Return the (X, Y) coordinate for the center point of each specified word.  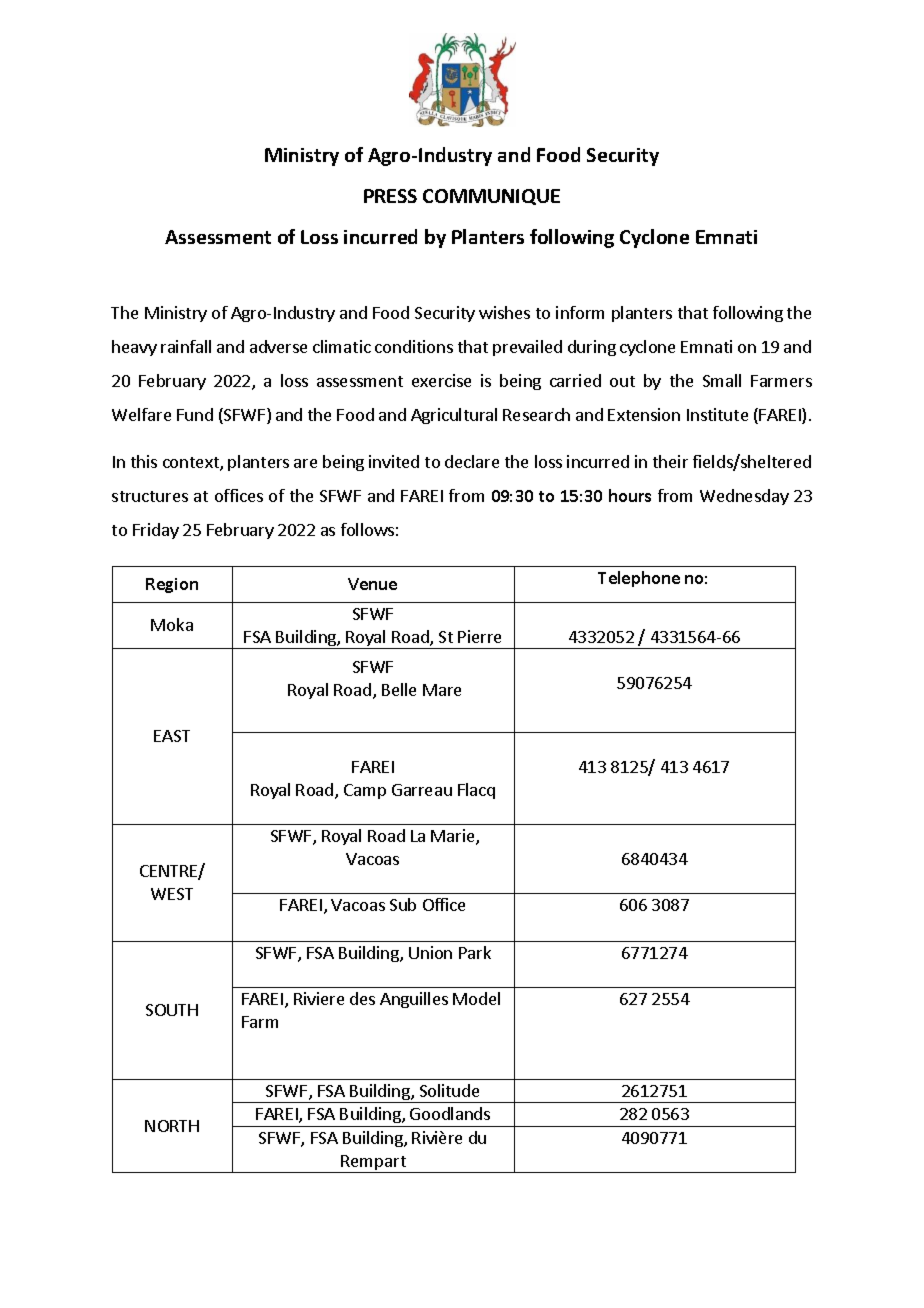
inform (580, 312)
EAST (172, 736)
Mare (442, 690)
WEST (172, 894)
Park (475, 952)
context (192, 464)
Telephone (639, 579)
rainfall (186, 346)
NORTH (172, 1126)
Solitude (449, 1090)
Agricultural (454, 416)
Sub (403, 904)
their (670, 461)
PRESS (390, 196)
